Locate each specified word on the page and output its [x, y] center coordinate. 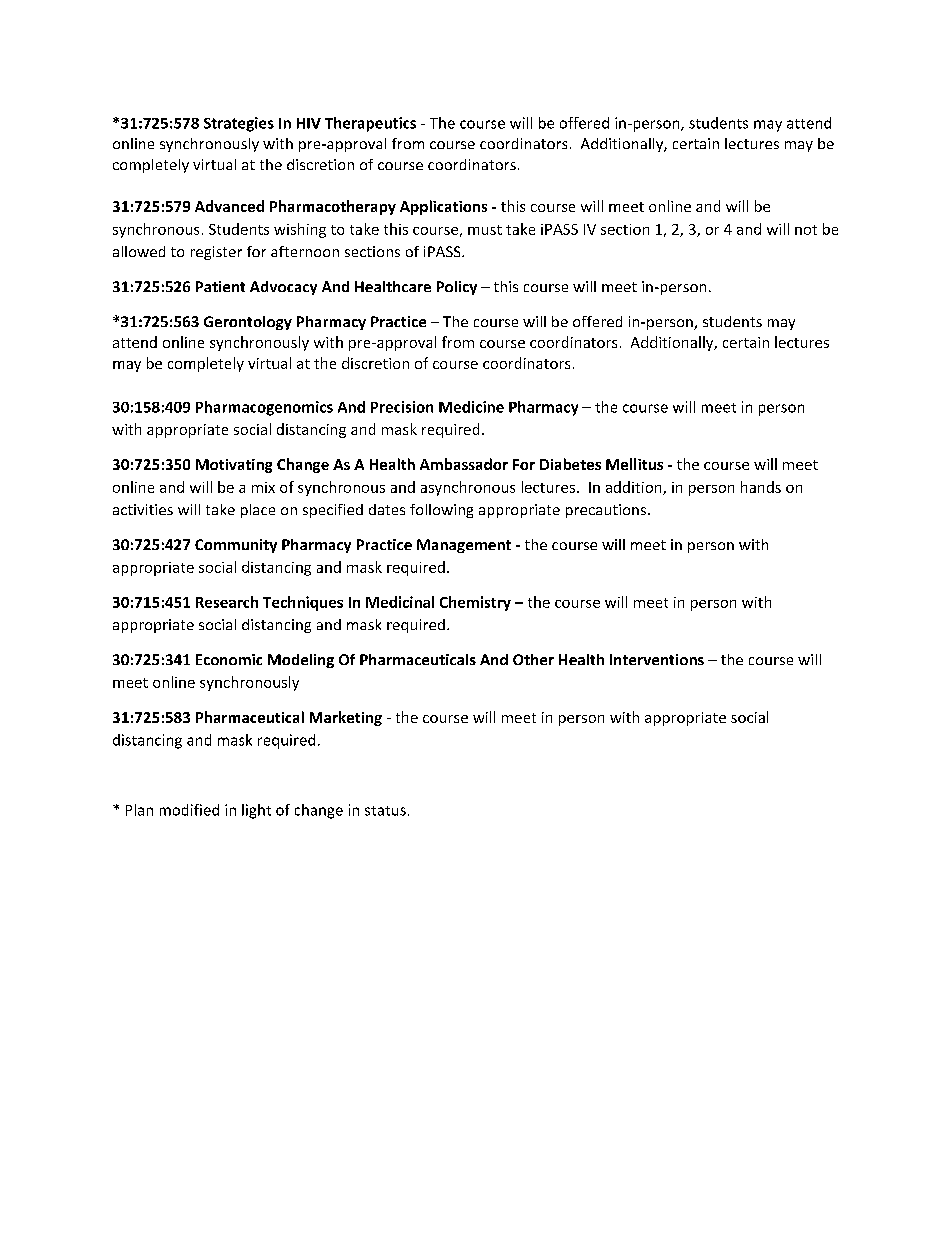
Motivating [234, 466]
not [806, 230]
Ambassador [464, 464]
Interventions [657, 659]
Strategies [239, 124]
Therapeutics [370, 124]
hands [761, 487]
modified [189, 810]
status [385, 811]
